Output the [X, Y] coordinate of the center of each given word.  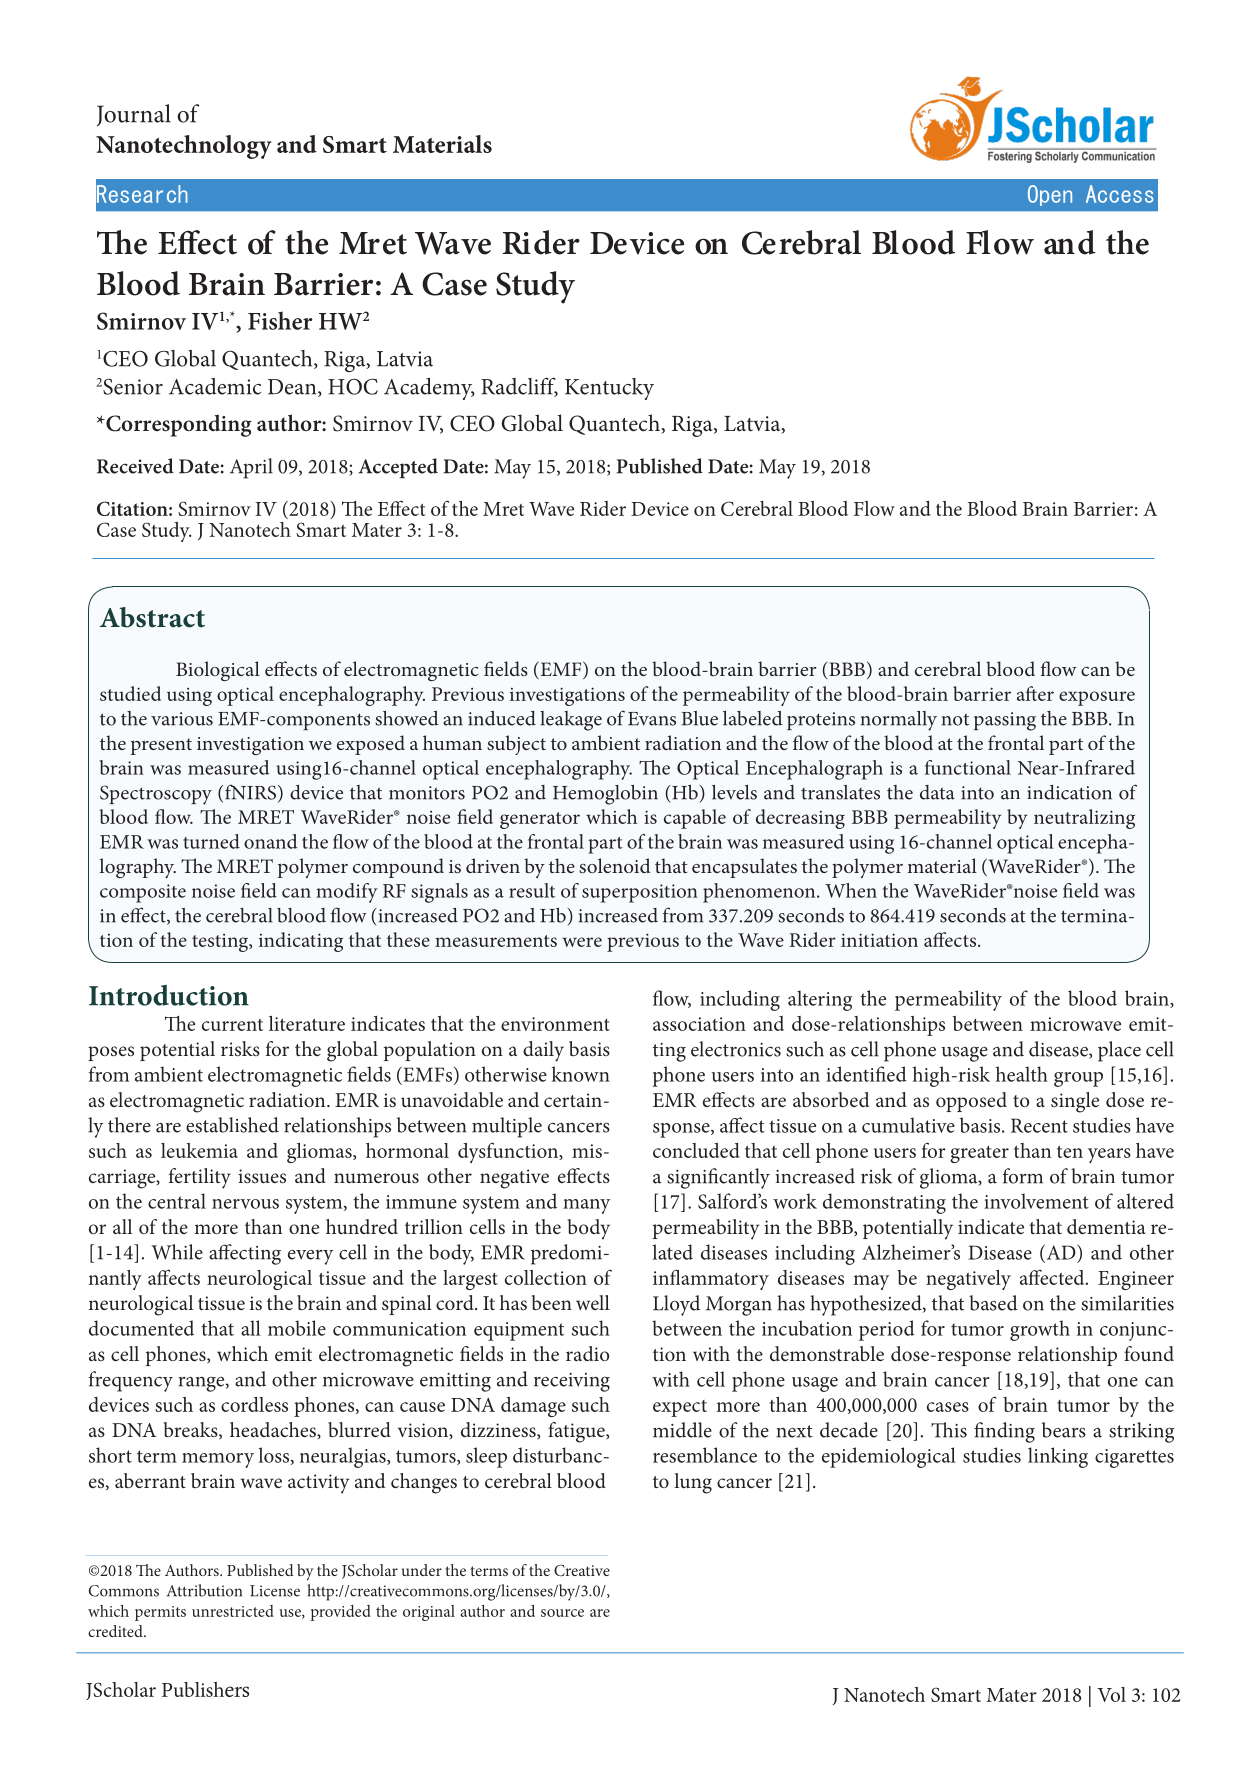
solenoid [615, 865]
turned [211, 841]
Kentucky [609, 389]
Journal [134, 115]
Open [1050, 195]
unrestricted [233, 1611]
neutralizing [1084, 819]
